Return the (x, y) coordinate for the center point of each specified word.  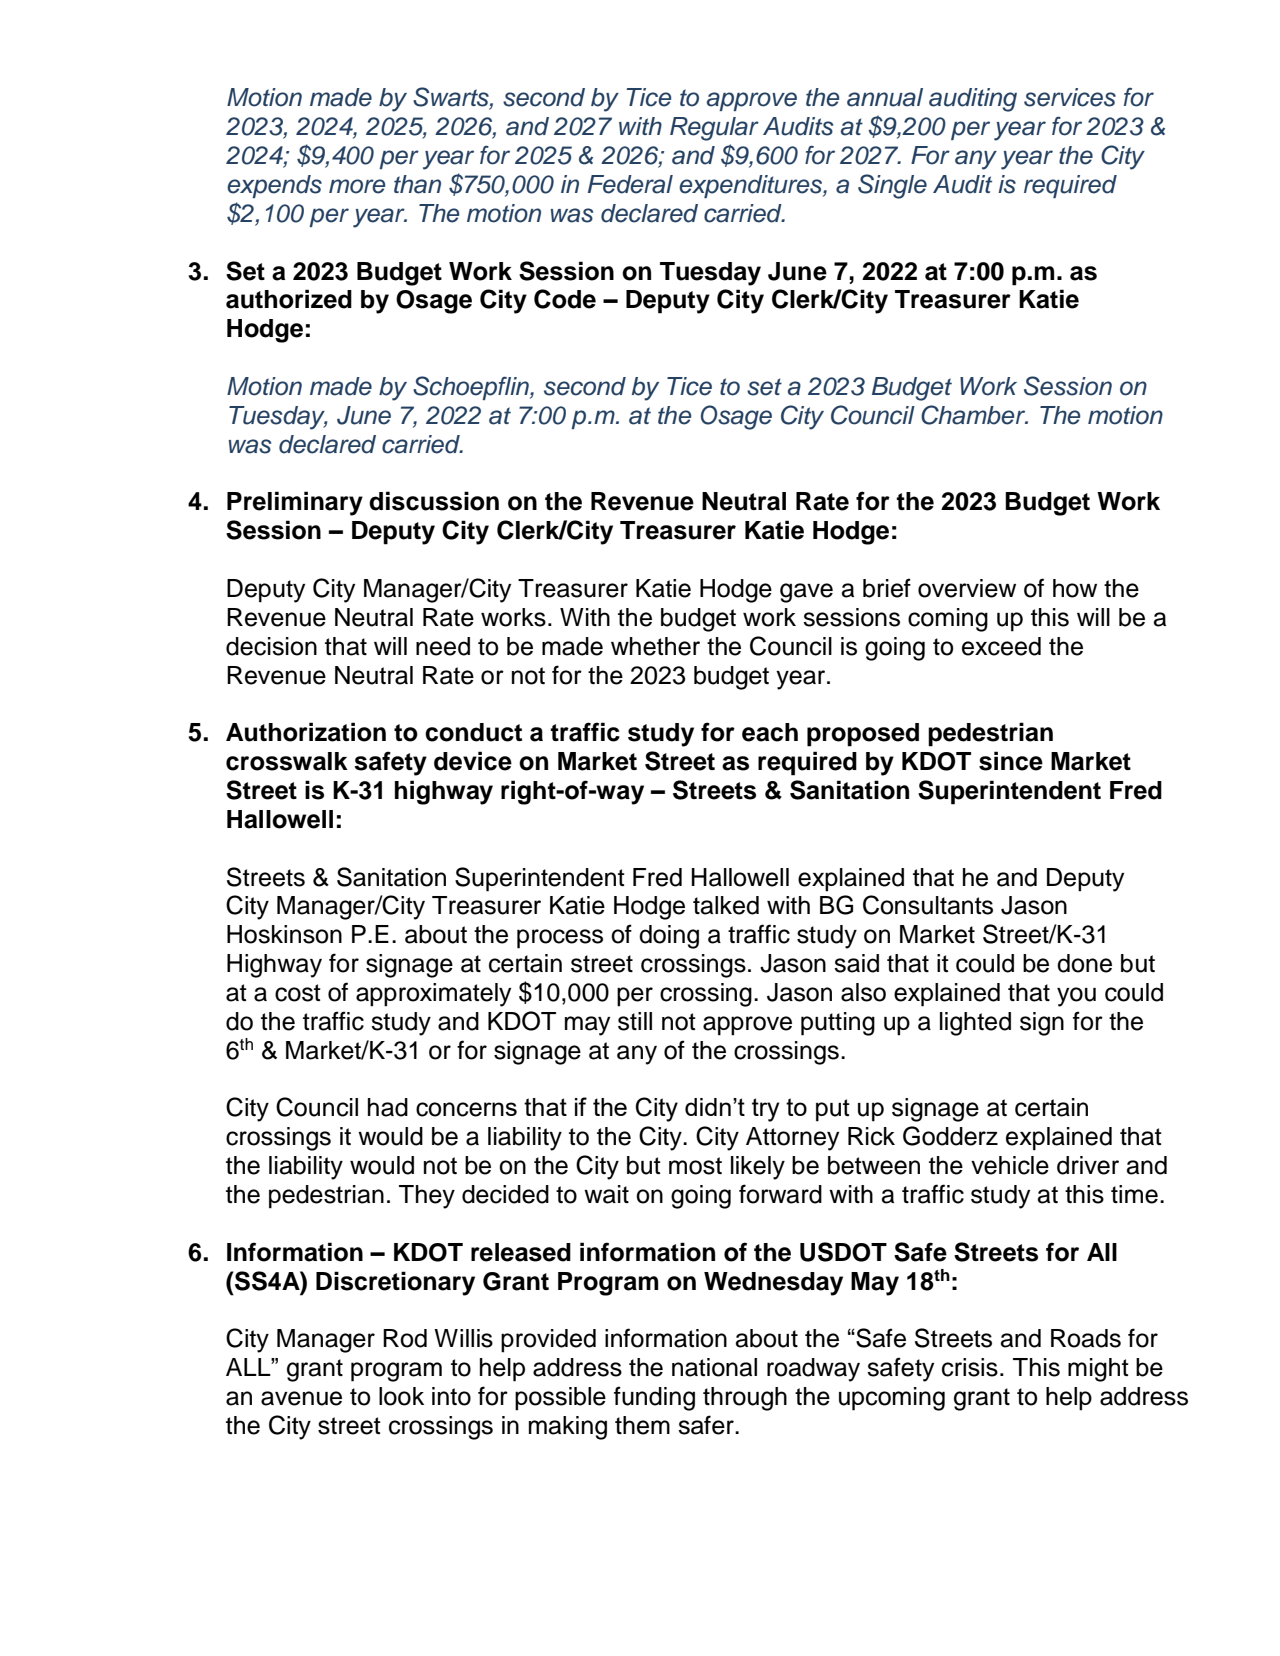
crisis (970, 1367)
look (401, 1396)
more (357, 186)
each (770, 732)
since (1011, 761)
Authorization (306, 732)
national (714, 1367)
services (1070, 97)
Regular (714, 129)
